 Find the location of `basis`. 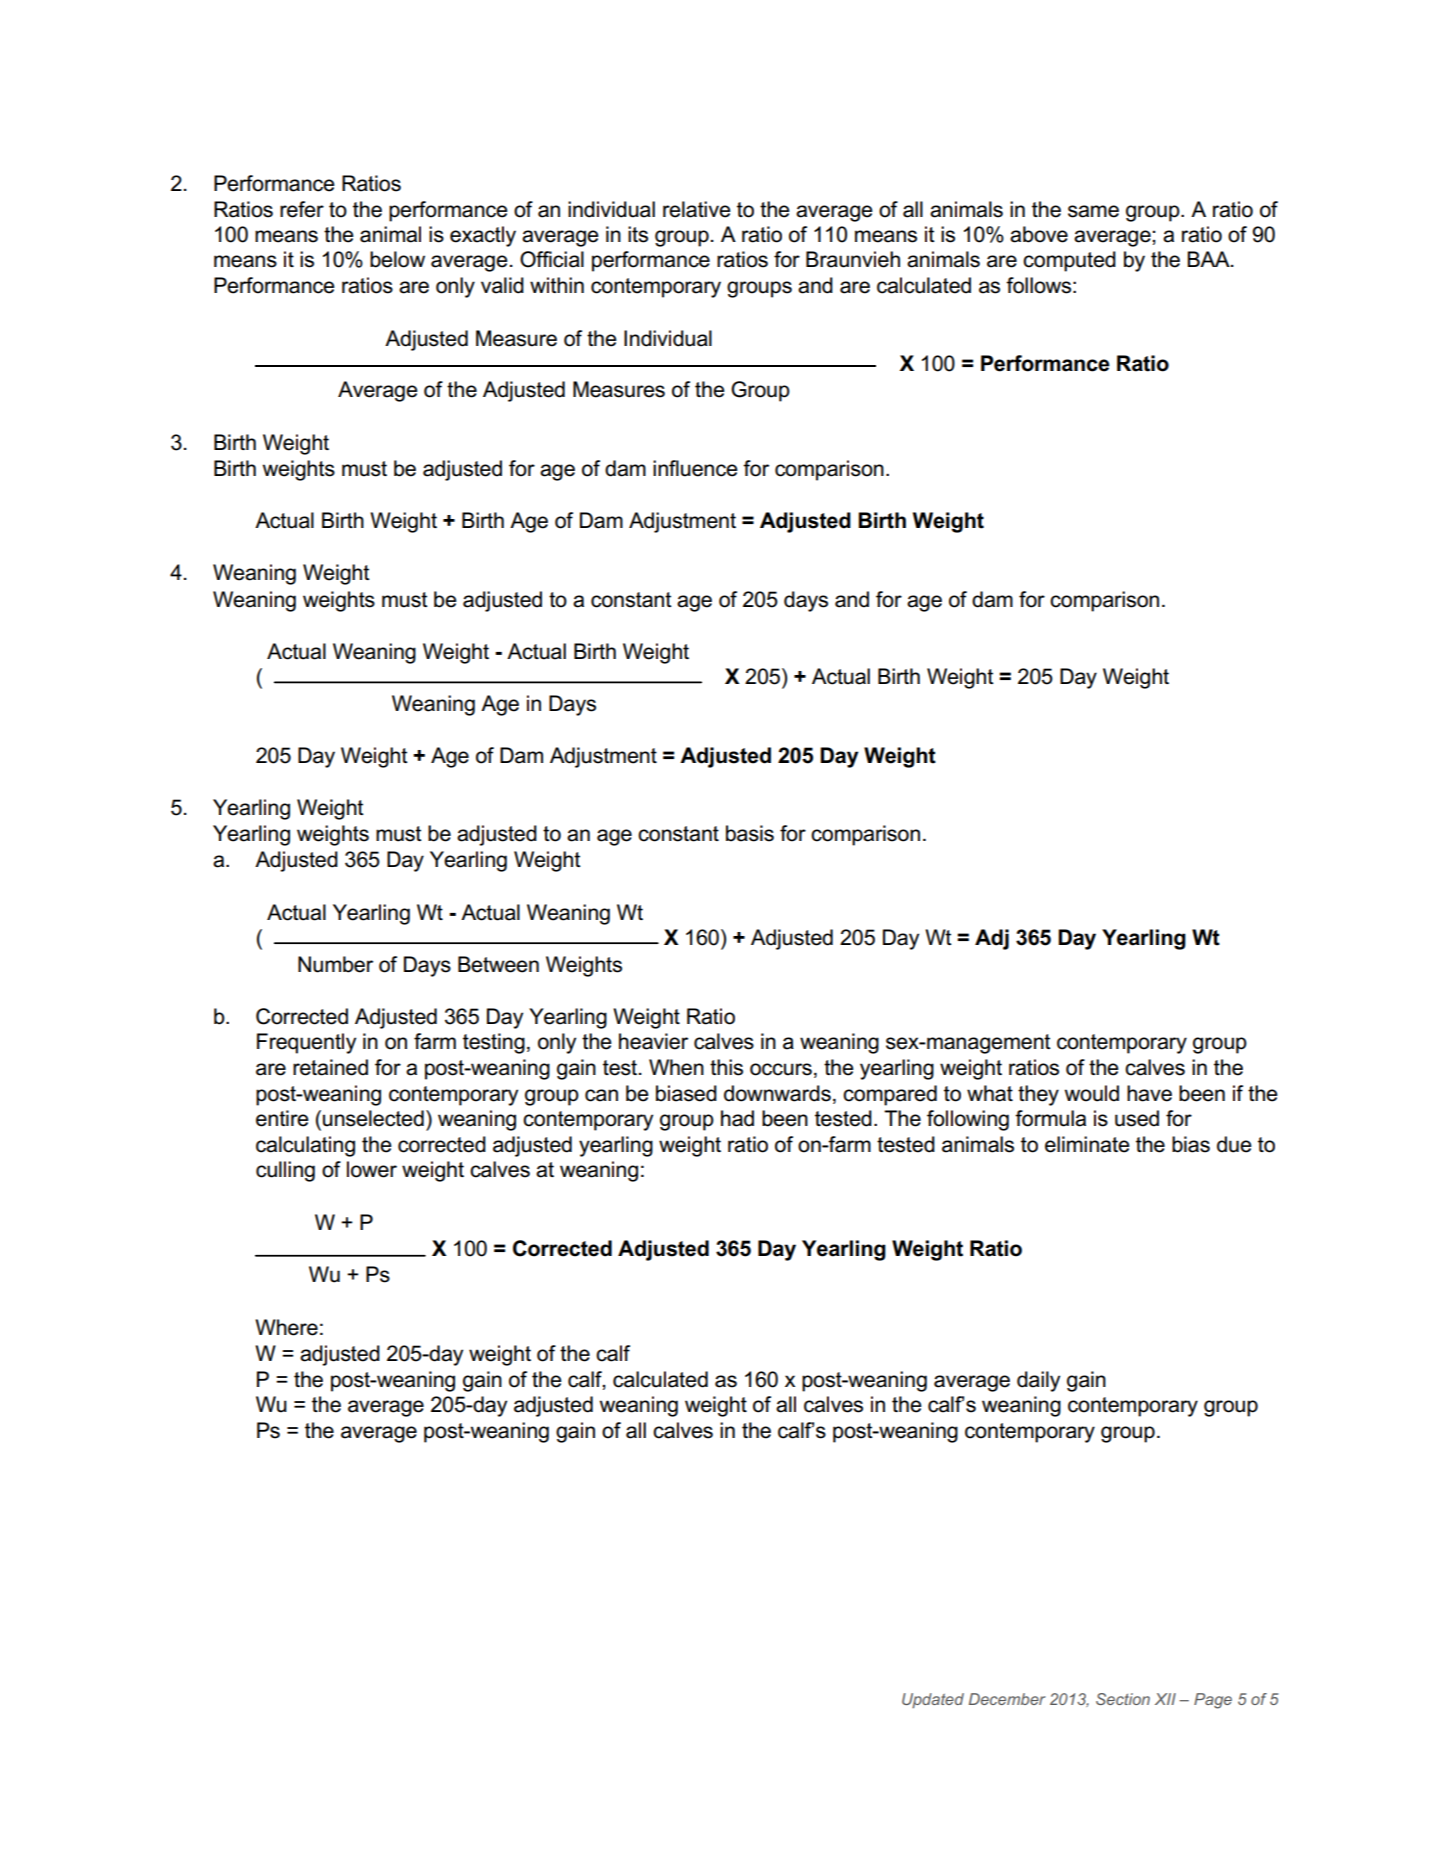

basis is located at coordinates (750, 833).
